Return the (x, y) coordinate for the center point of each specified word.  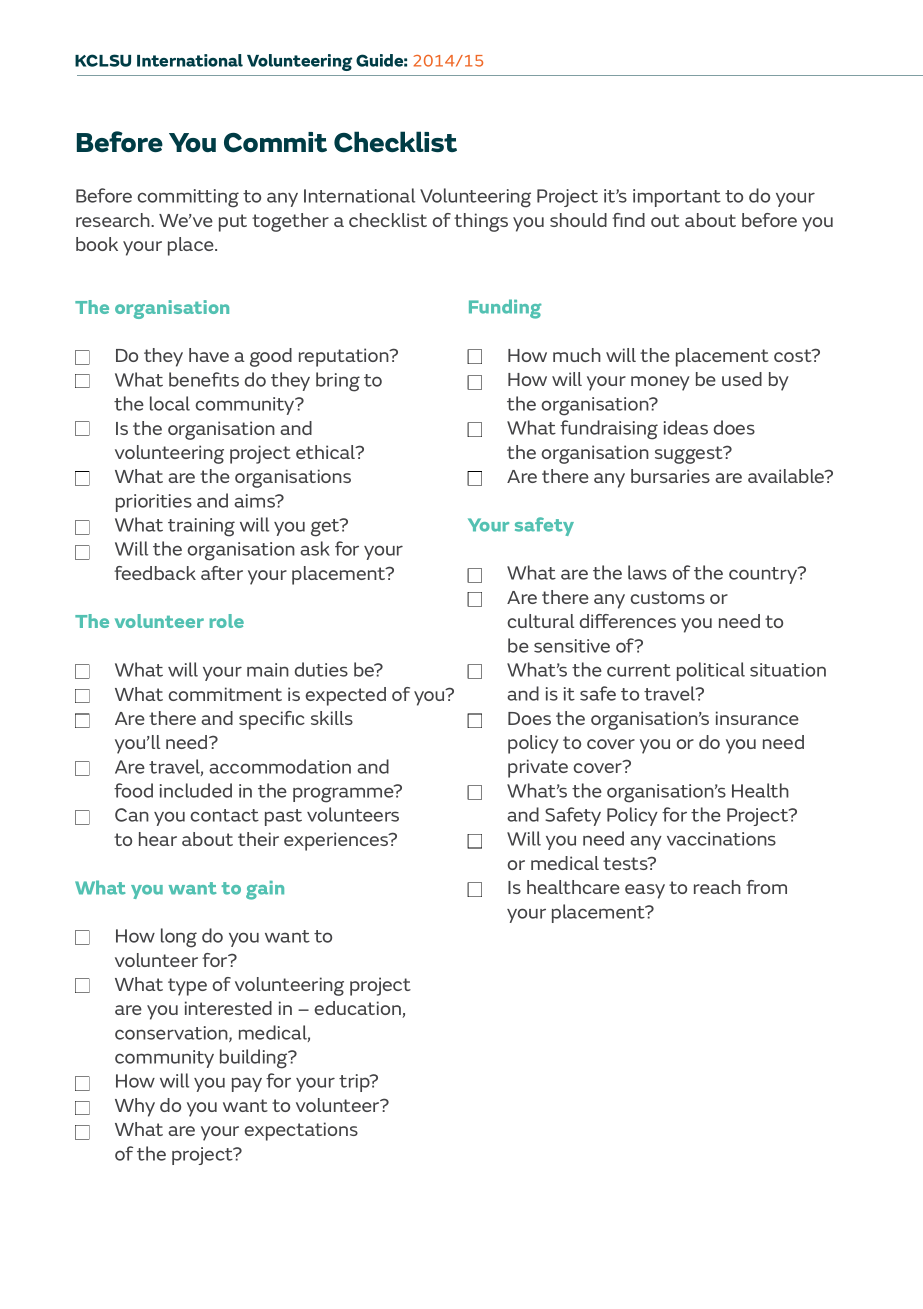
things (481, 222)
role (227, 621)
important (677, 198)
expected (345, 696)
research (114, 220)
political (711, 671)
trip (355, 1083)
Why (135, 1107)
